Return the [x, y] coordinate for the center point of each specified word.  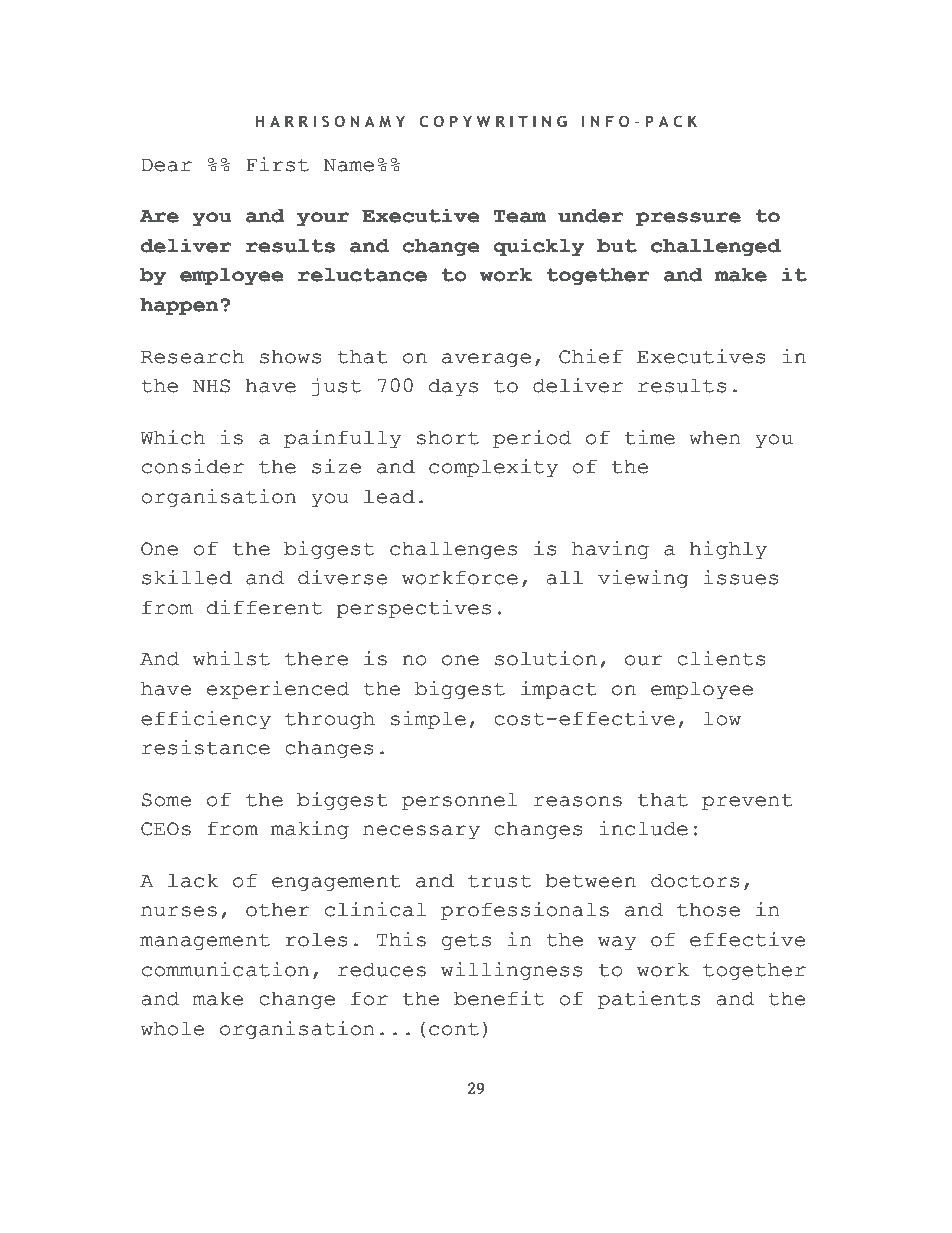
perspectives [413, 609]
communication [225, 969]
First [277, 164]
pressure [688, 219]
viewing [643, 579]
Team [519, 216]
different [264, 607]
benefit [499, 998]
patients [649, 1000]
